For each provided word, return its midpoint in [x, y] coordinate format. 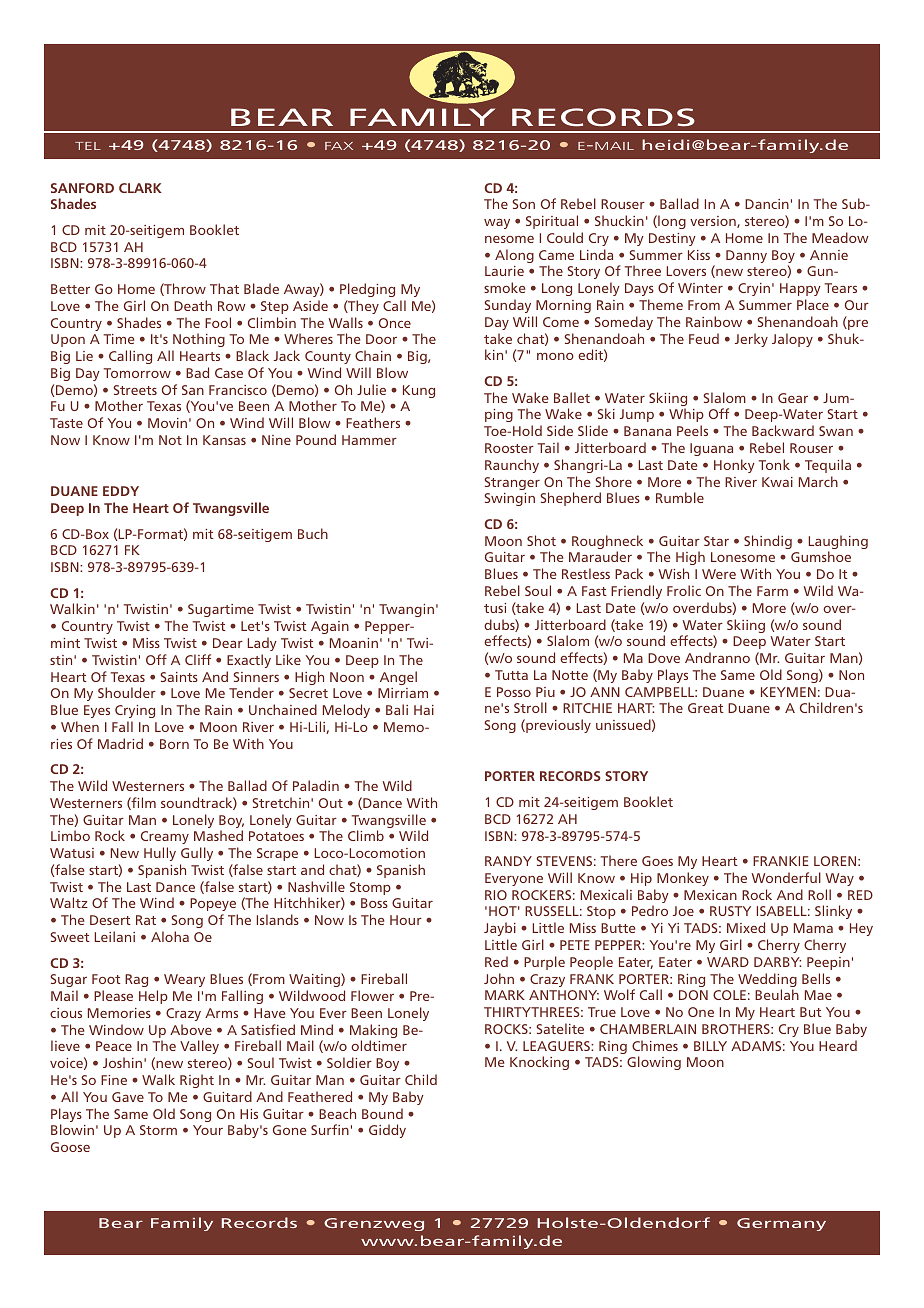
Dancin [767, 204]
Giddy [387, 1131]
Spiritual [552, 222]
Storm [158, 1130]
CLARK [140, 188]
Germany [781, 1224]
